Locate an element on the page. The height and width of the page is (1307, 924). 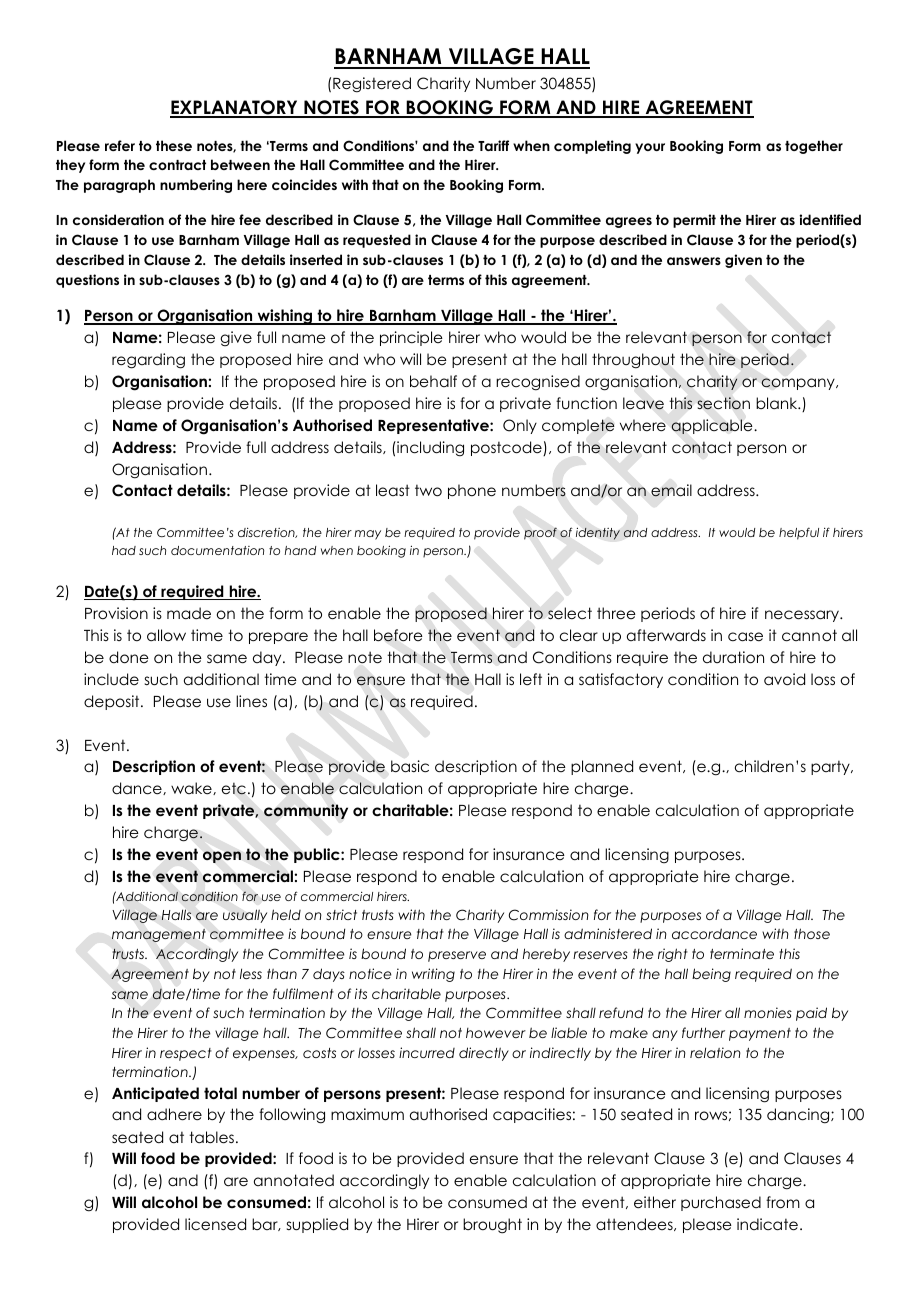
Tariff is located at coordinates (493, 145).
